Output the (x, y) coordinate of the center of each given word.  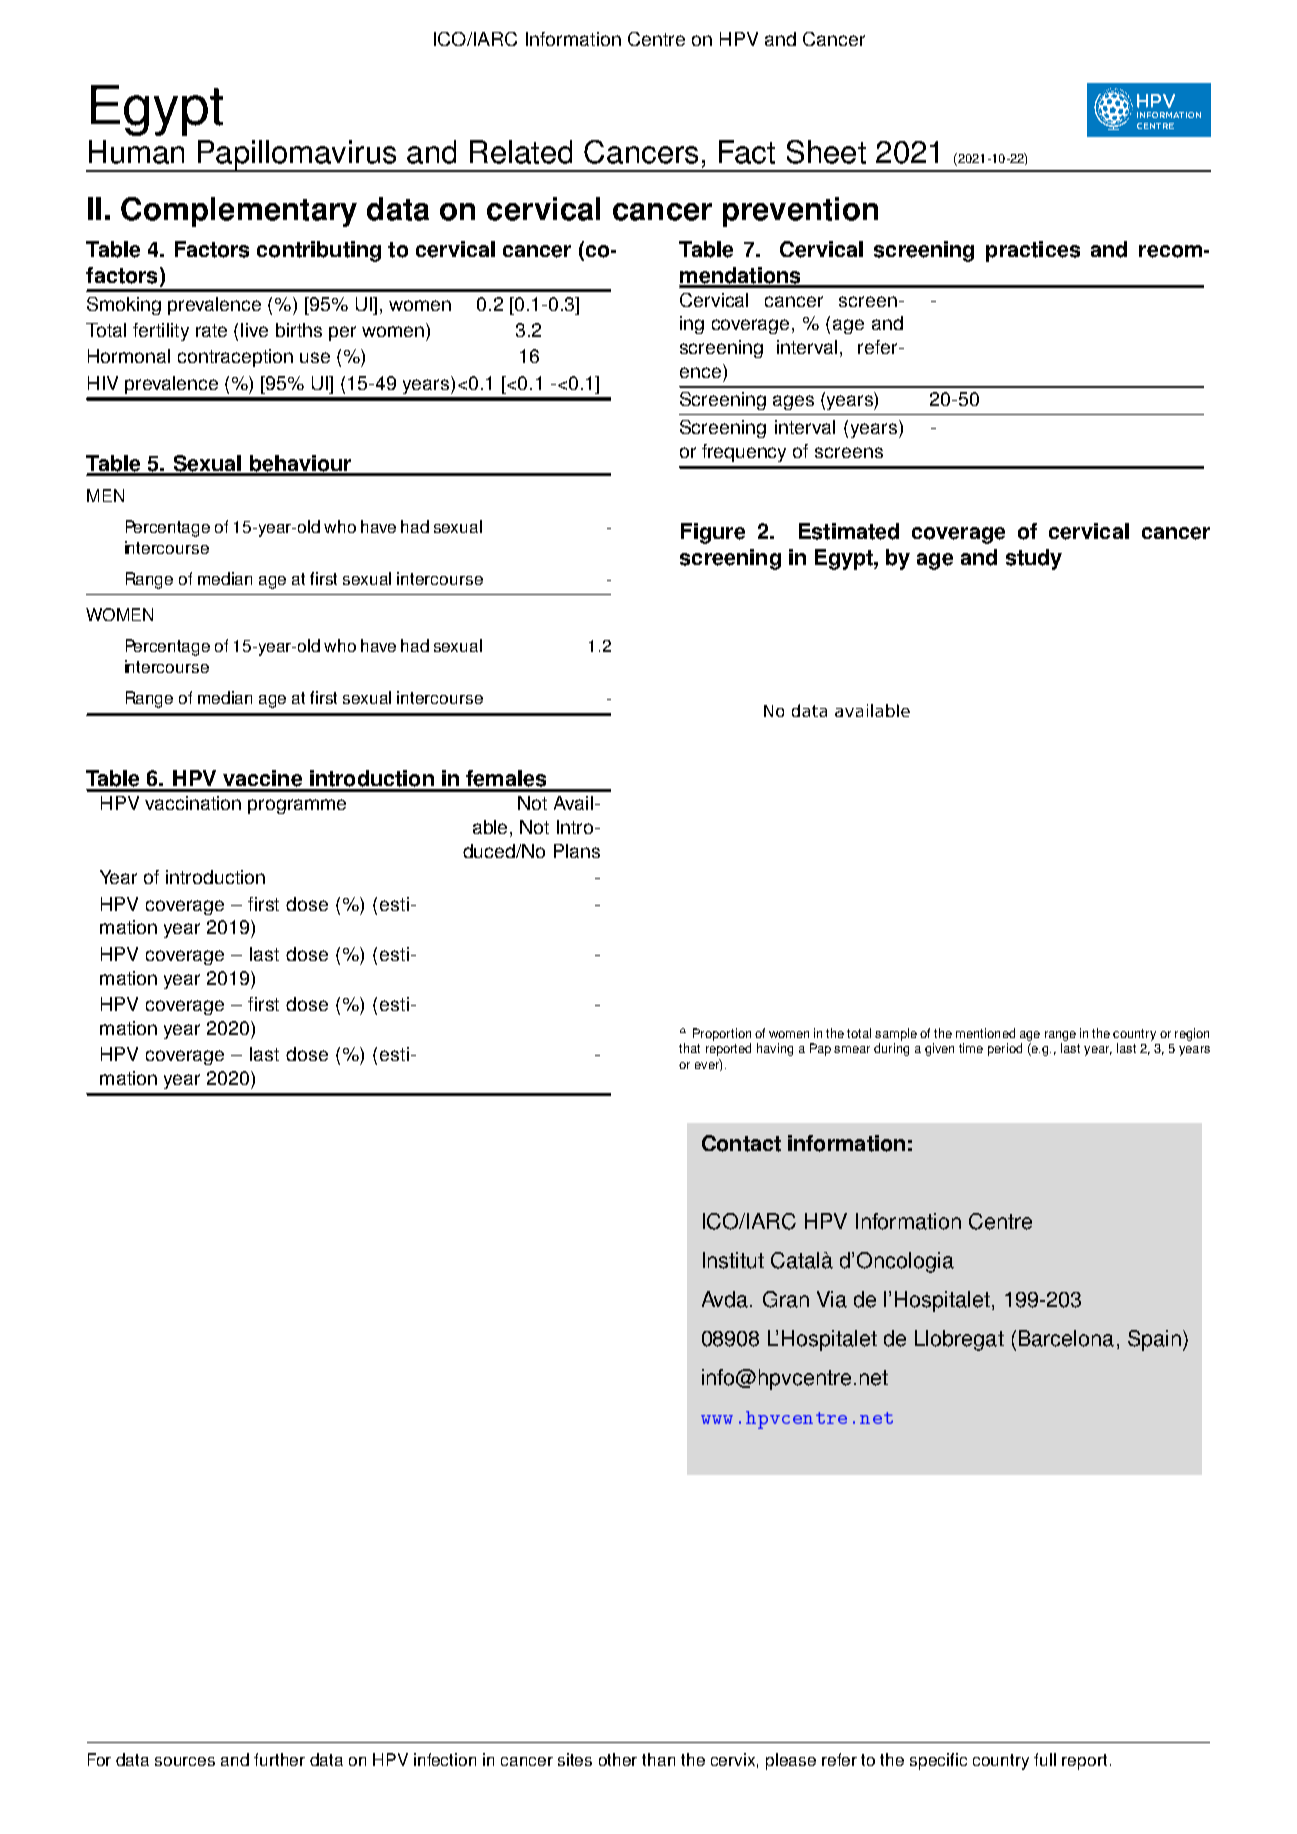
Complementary (239, 212)
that (689, 1048)
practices (1033, 251)
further (279, 1759)
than (658, 1759)
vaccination (193, 803)
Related (521, 152)
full (1045, 1759)
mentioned (985, 1033)
